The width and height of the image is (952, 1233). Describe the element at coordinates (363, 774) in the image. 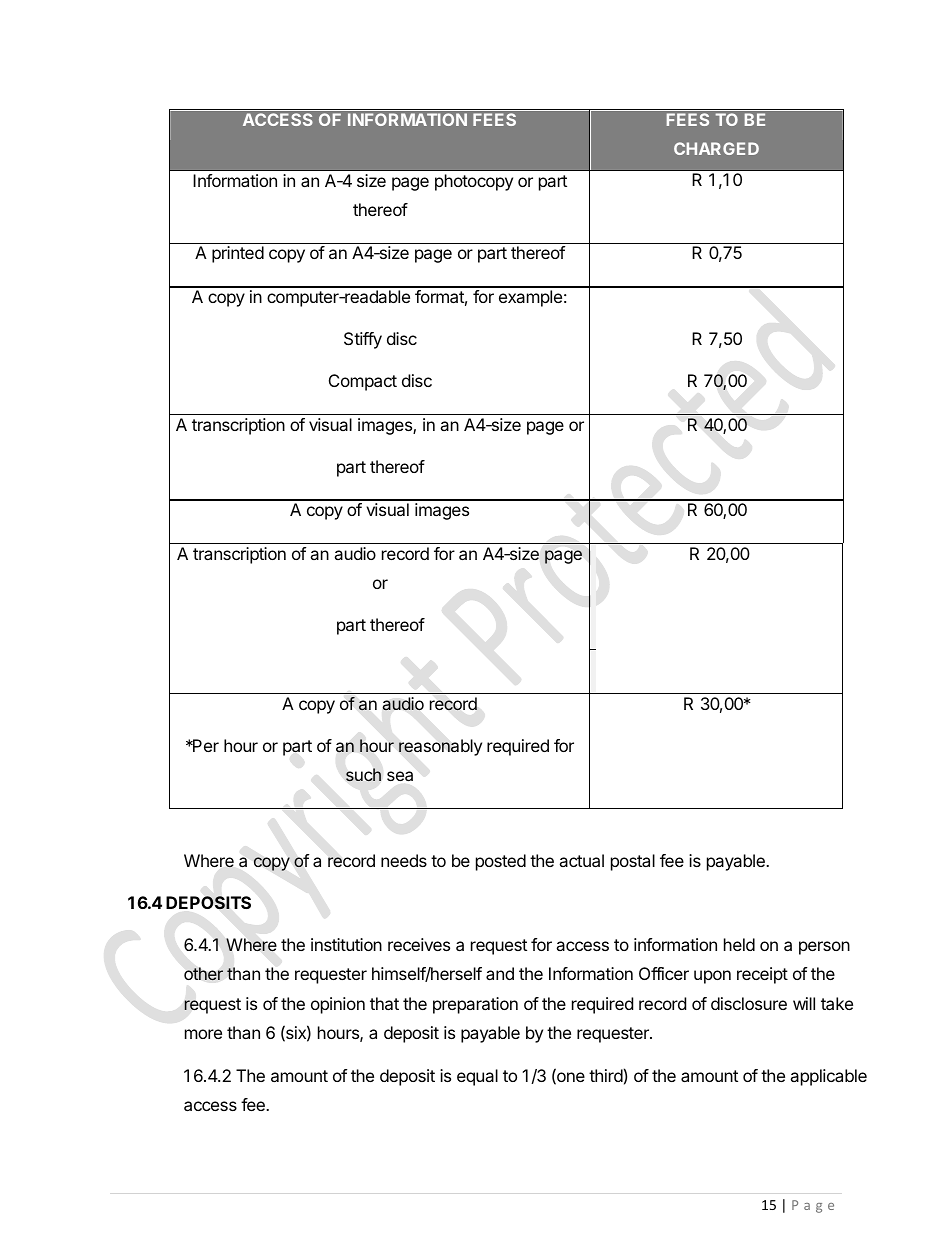

I see `such` at that location.
